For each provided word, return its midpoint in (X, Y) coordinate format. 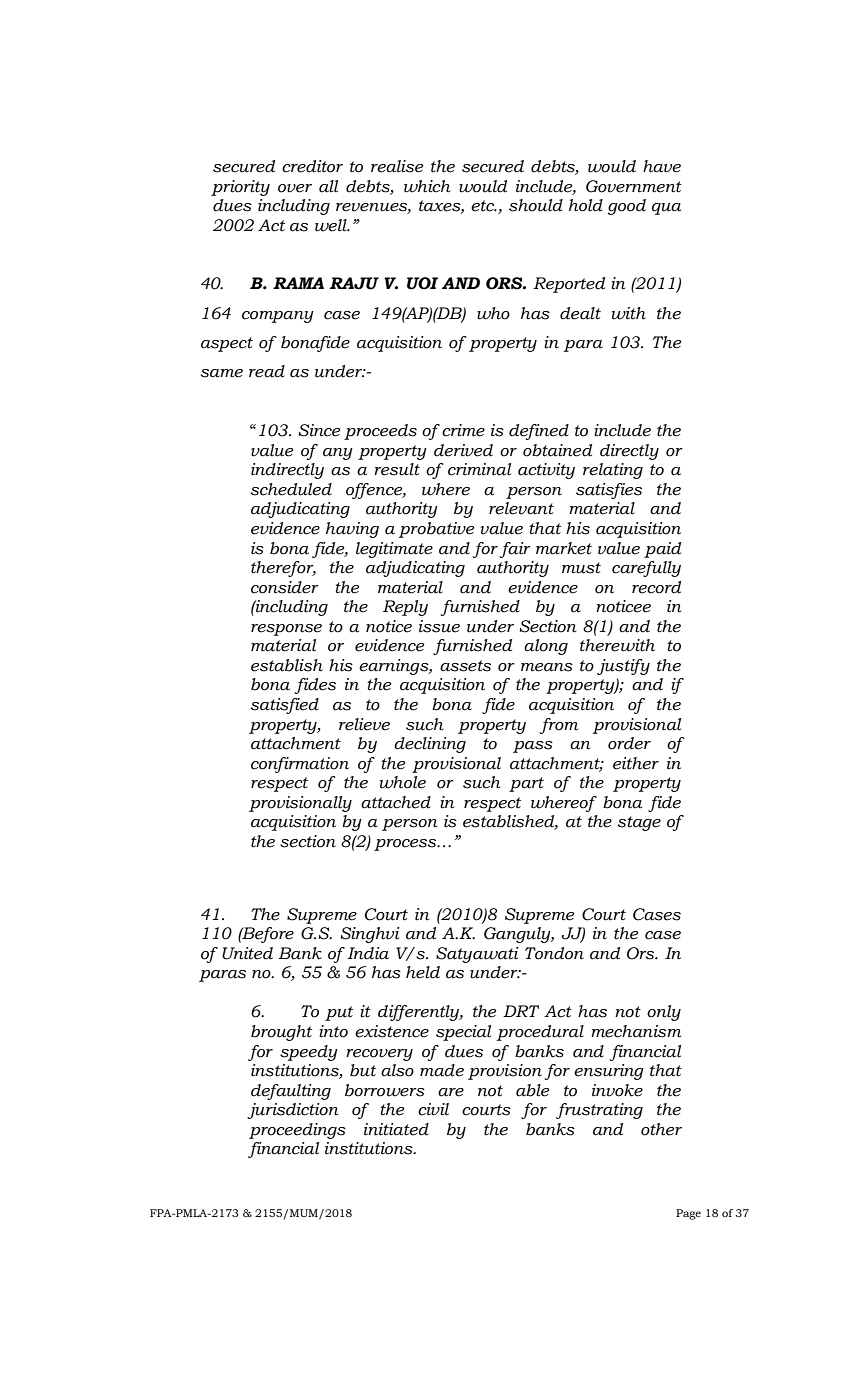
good (627, 207)
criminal (479, 469)
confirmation (300, 765)
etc (483, 206)
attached (396, 802)
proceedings (297, 1131)
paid (662, 550)
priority (240, 188)
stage (639, 823)
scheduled (291, 489)
